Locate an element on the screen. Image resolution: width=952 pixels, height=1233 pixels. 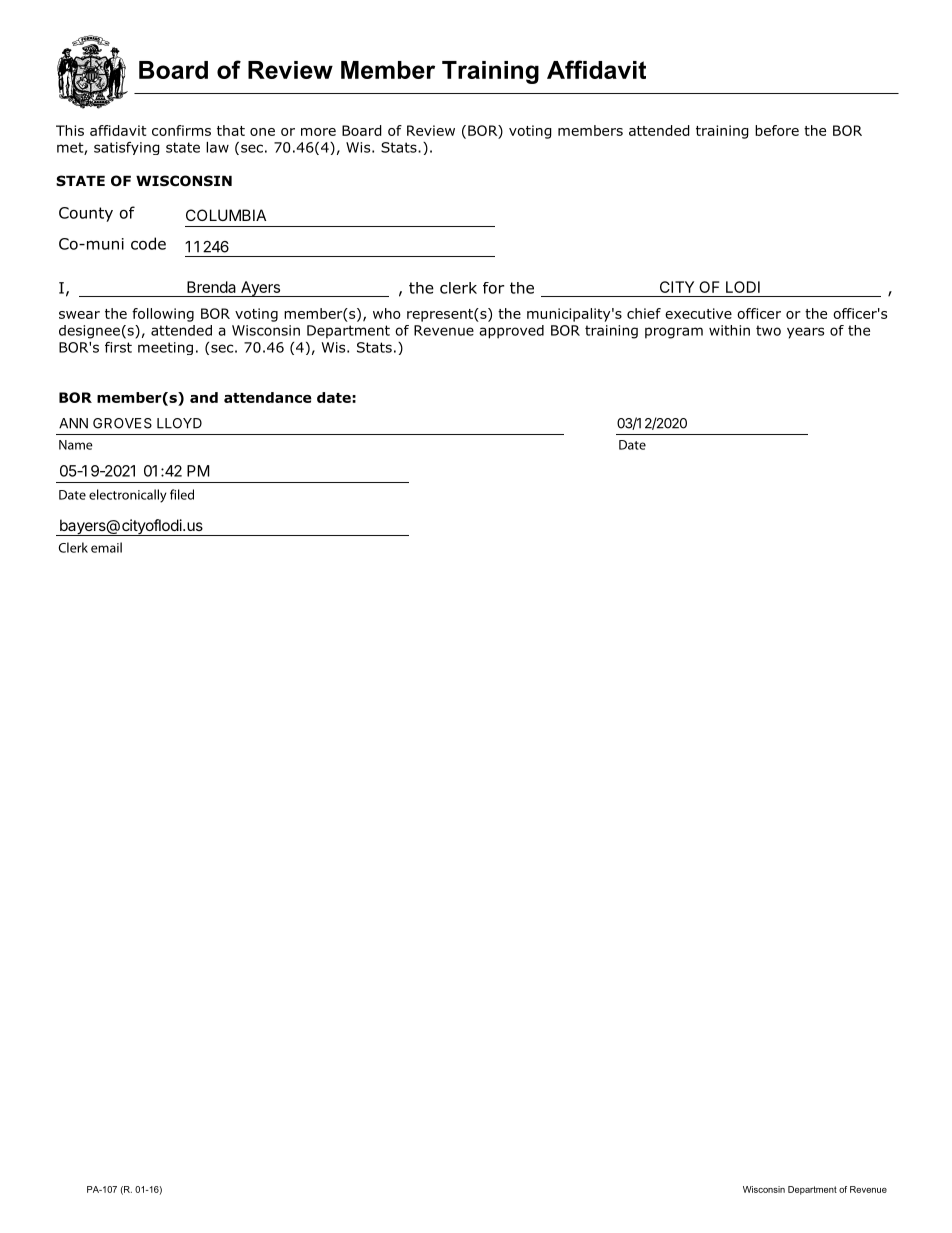
approved is located at coordinates (511, 332).
